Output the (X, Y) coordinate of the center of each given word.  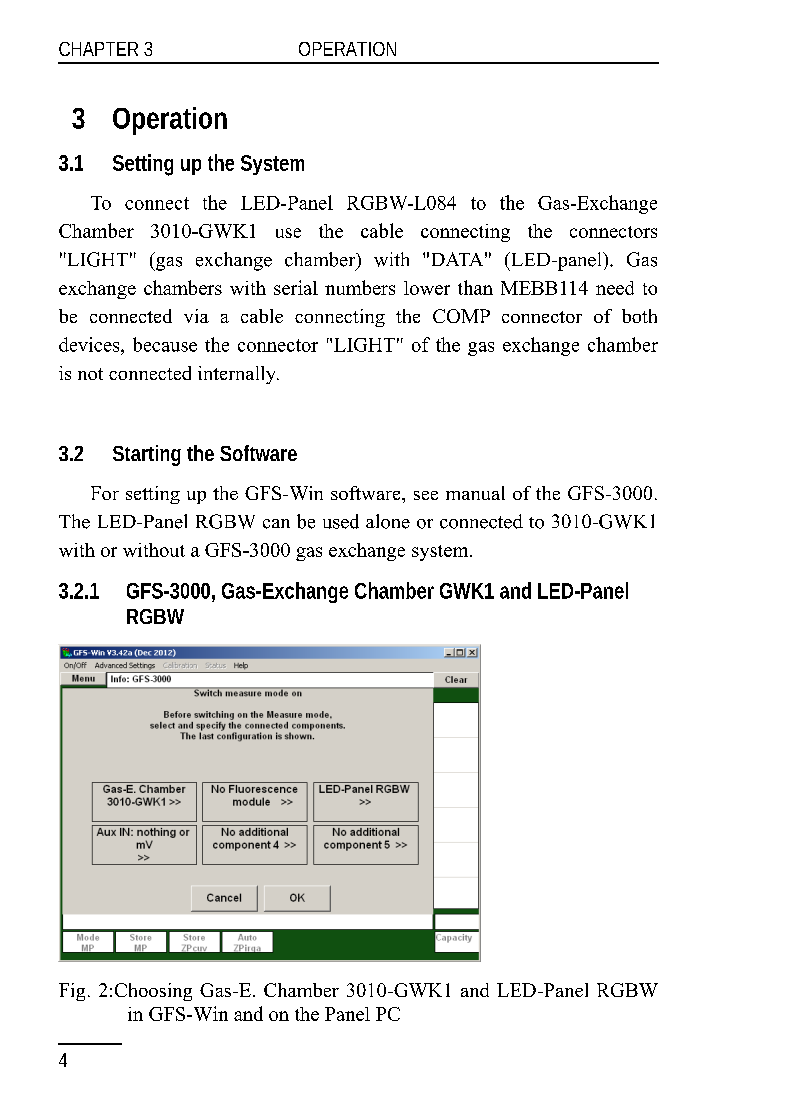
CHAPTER (98, 49)
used (341, 521)
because (165, 344)
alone (388, 521)
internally (238, 375)
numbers (360, 287)
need (615, 288)
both (639, 316)
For (105, 493)
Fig (72, 992)
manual (475, 493)
